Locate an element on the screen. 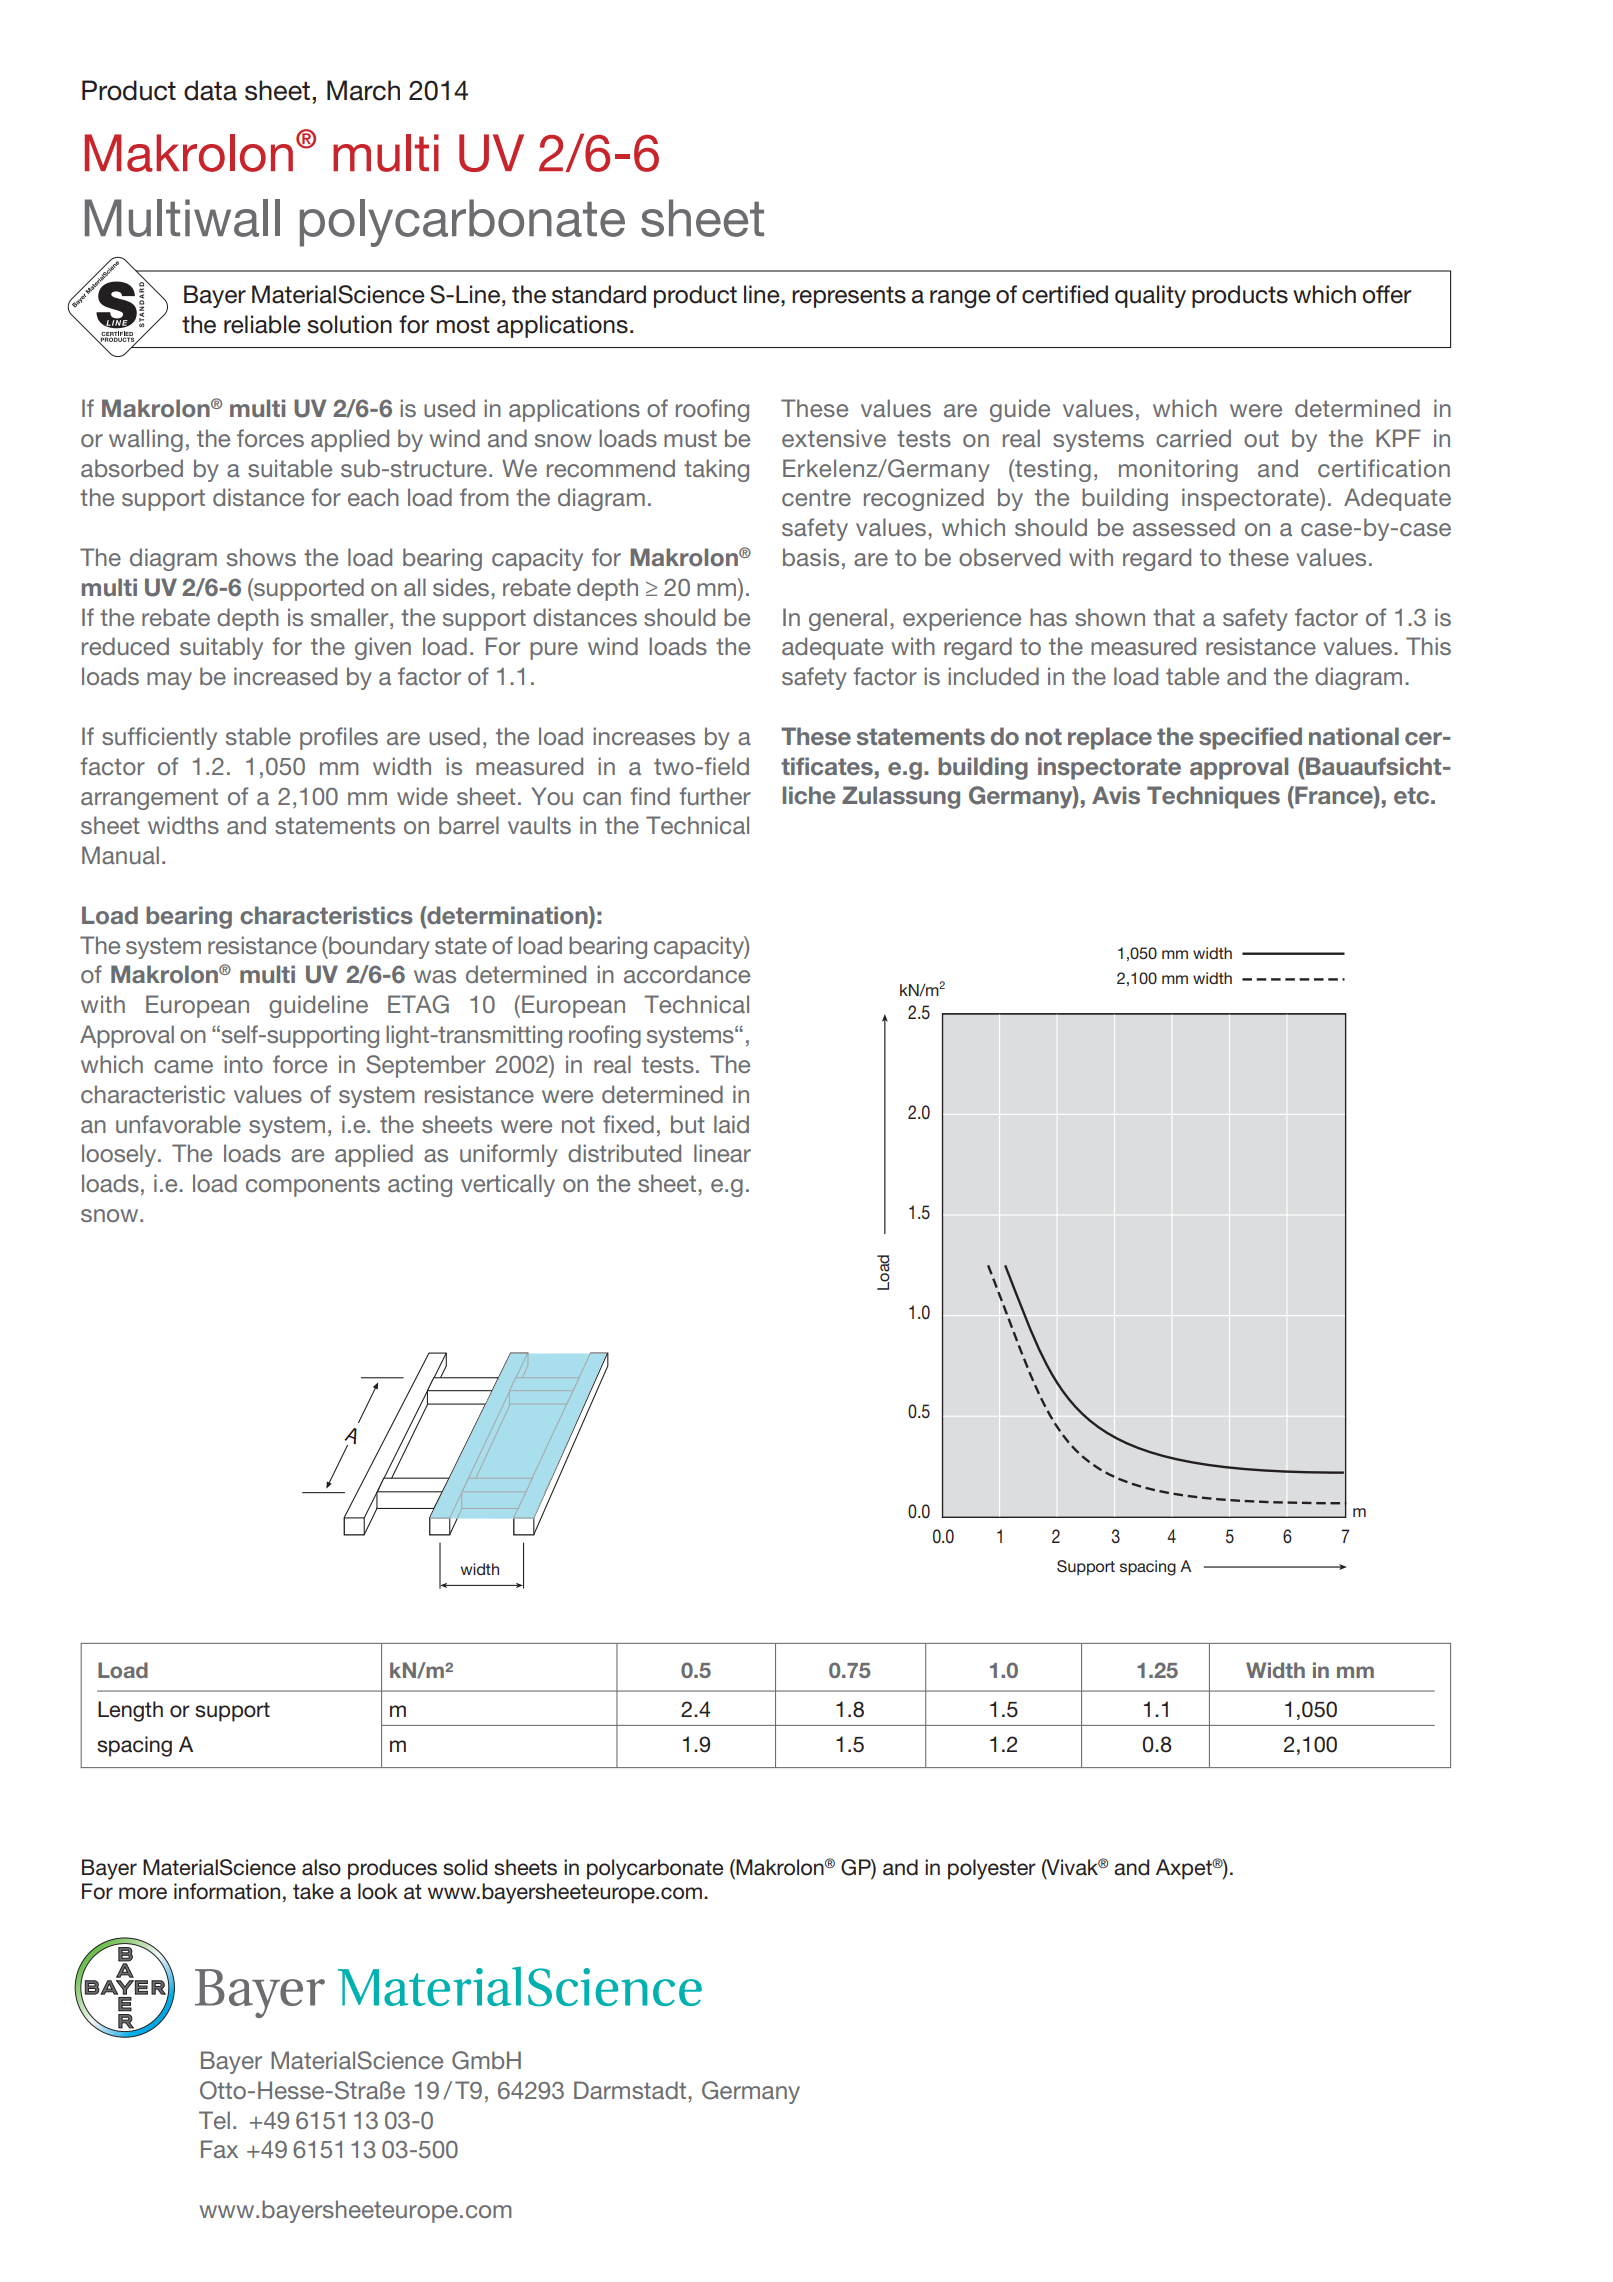 The image size is (1613, 2282). represents is located at coordinates (849, 297).
